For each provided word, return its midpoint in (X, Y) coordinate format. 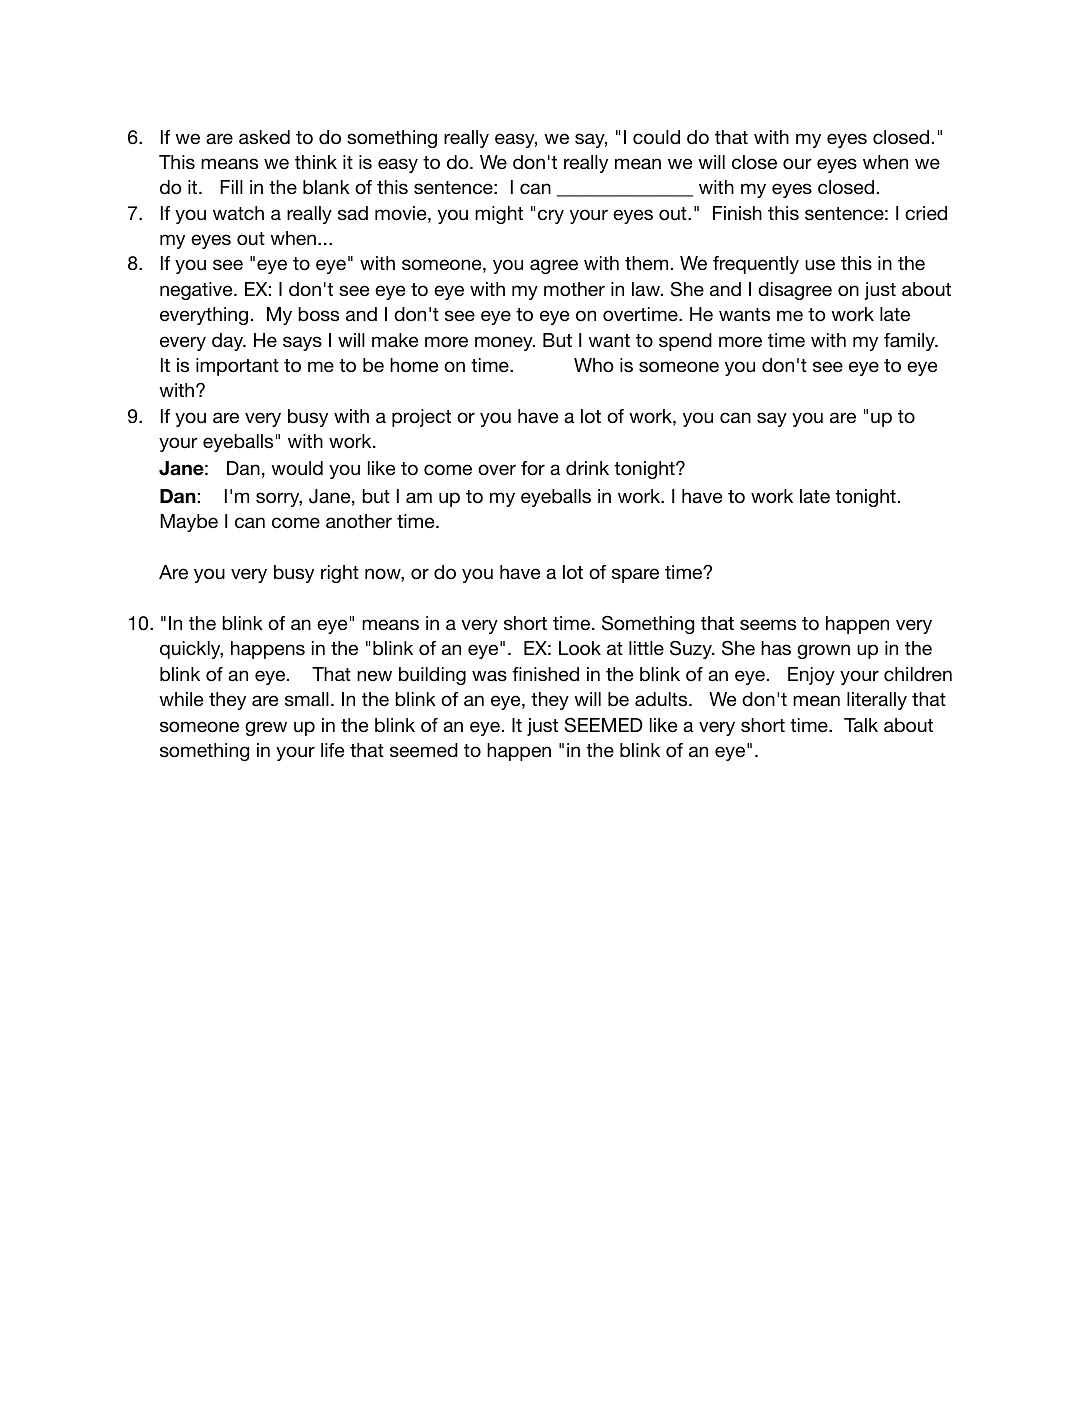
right (340, 574)
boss (318, 314)
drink (587, 468)
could (656, 137)
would (297, 468)
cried (926, 213)
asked (264, 137)
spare (635, 575)
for (533, 468)
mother (574, 289)
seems (768, 624)
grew (266, 728)
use (820, 264)
